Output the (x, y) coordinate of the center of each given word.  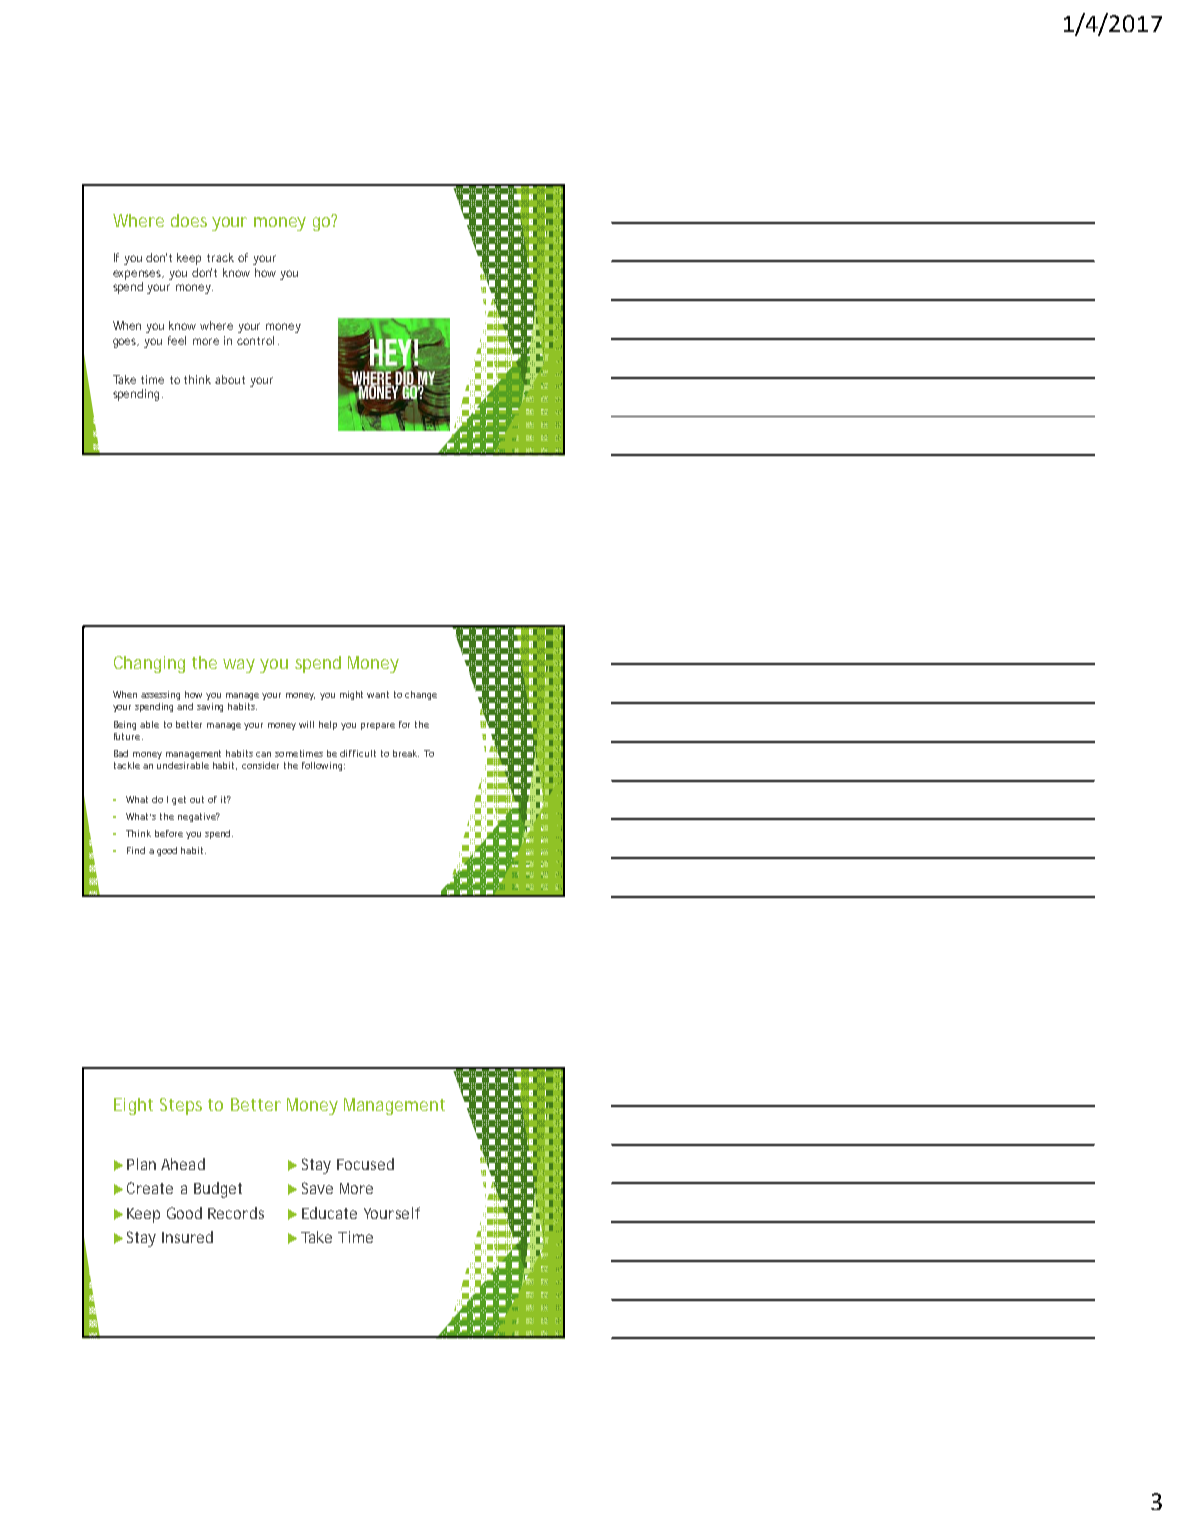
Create (150, 1188)
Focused (365, 1164)
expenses (138, 275)
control (255, 340)
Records (236, 1213)
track (220, 257)
